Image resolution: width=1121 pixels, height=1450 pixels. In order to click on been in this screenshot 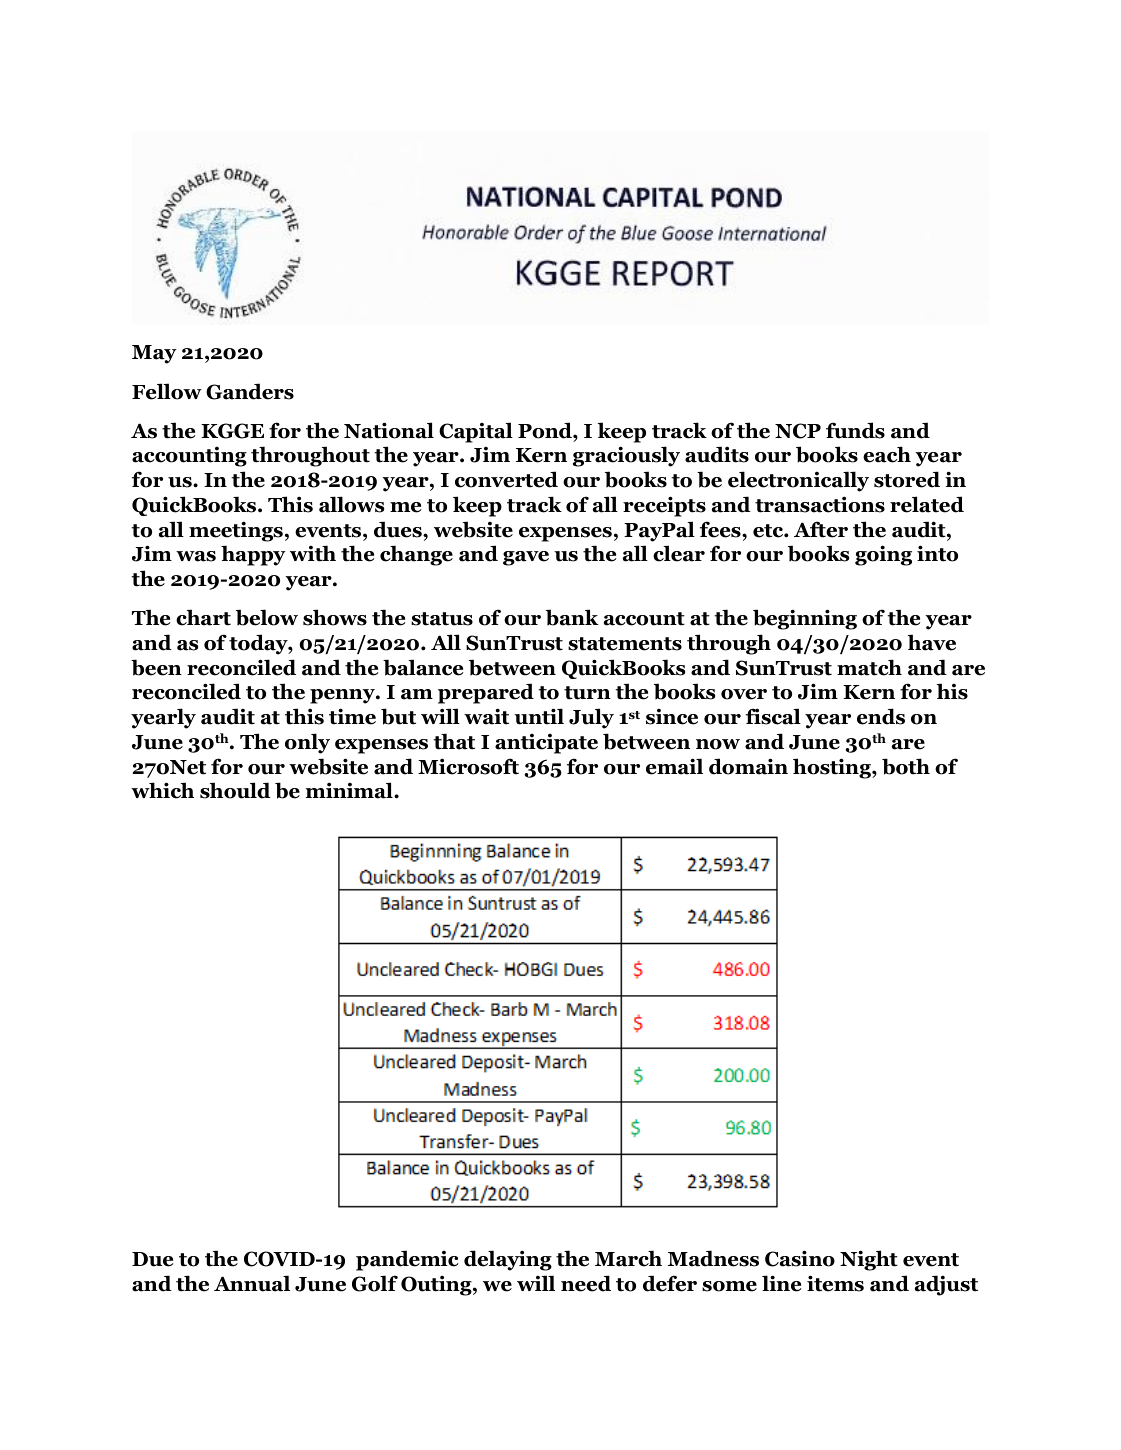, I will do `click(156, 667)`.
